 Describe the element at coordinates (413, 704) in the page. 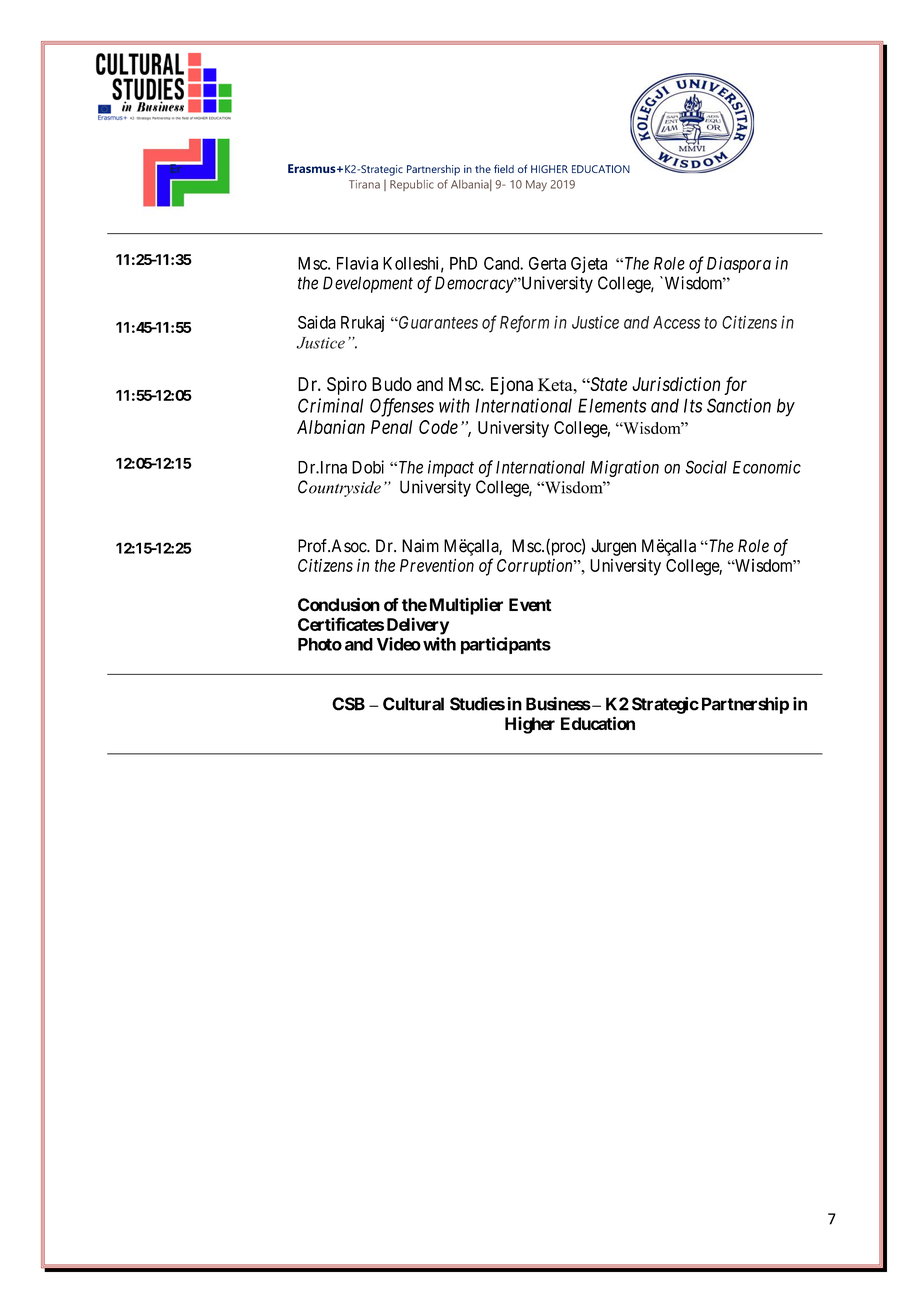

I see `Cultural` at that location.
